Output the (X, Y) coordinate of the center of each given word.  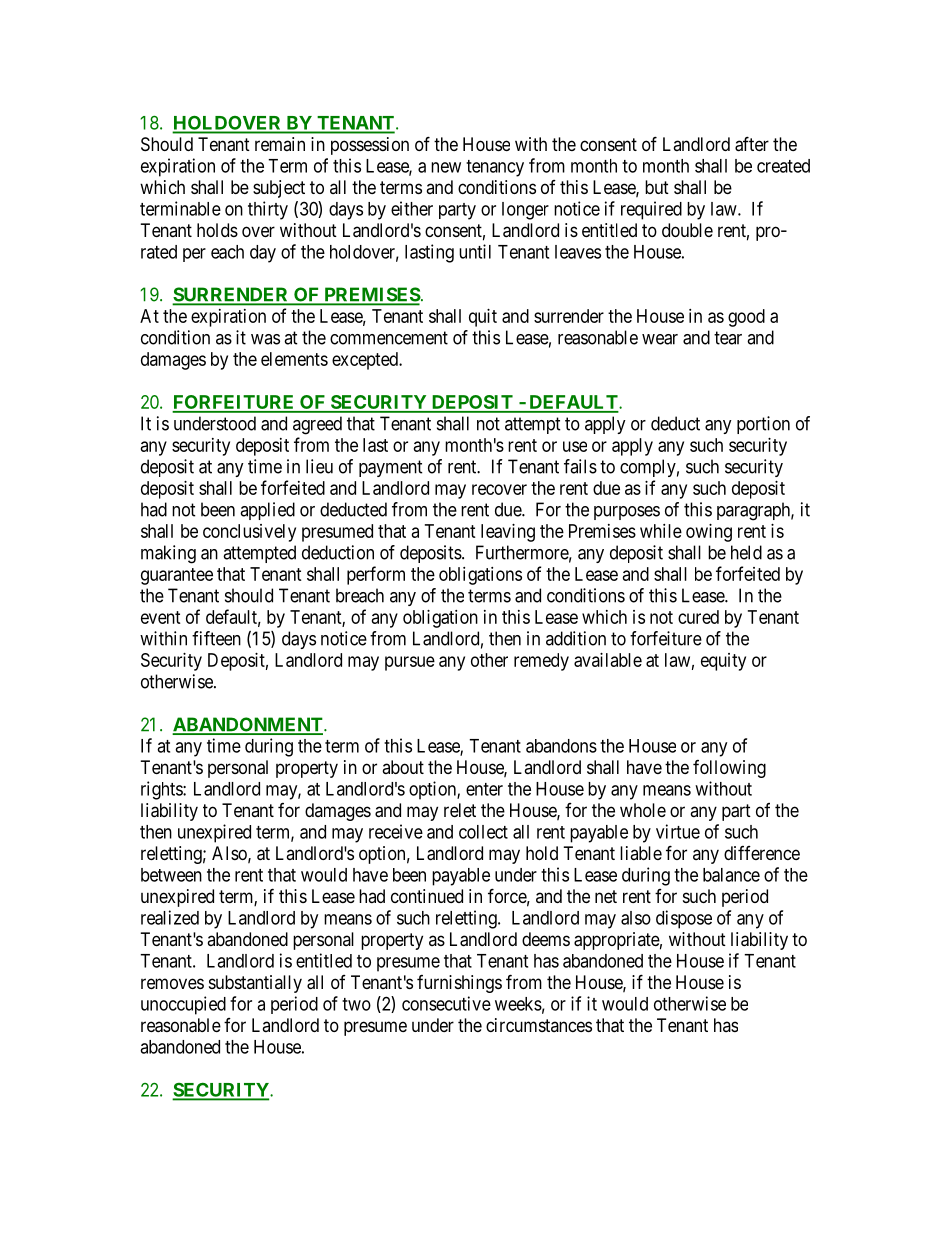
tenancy (495, 168)
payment (391, 468)
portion (763, 425)
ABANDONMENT (248, 725)
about (403, 767)
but (657, 187)
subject (279, 189)
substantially (255, 984)
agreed (317, 425)
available (608, 660)
